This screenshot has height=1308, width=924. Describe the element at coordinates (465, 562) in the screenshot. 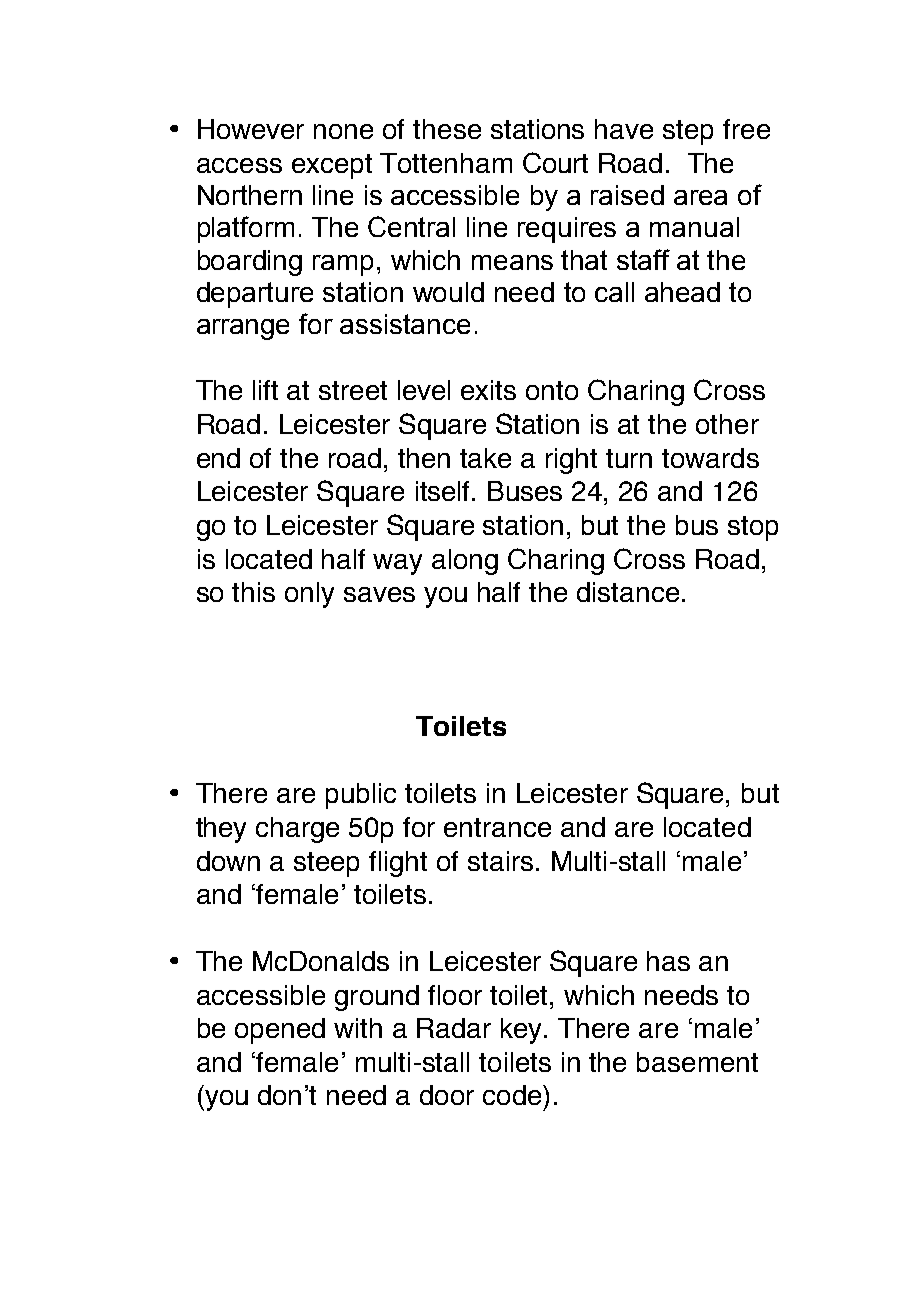

I see `along` at that location.
